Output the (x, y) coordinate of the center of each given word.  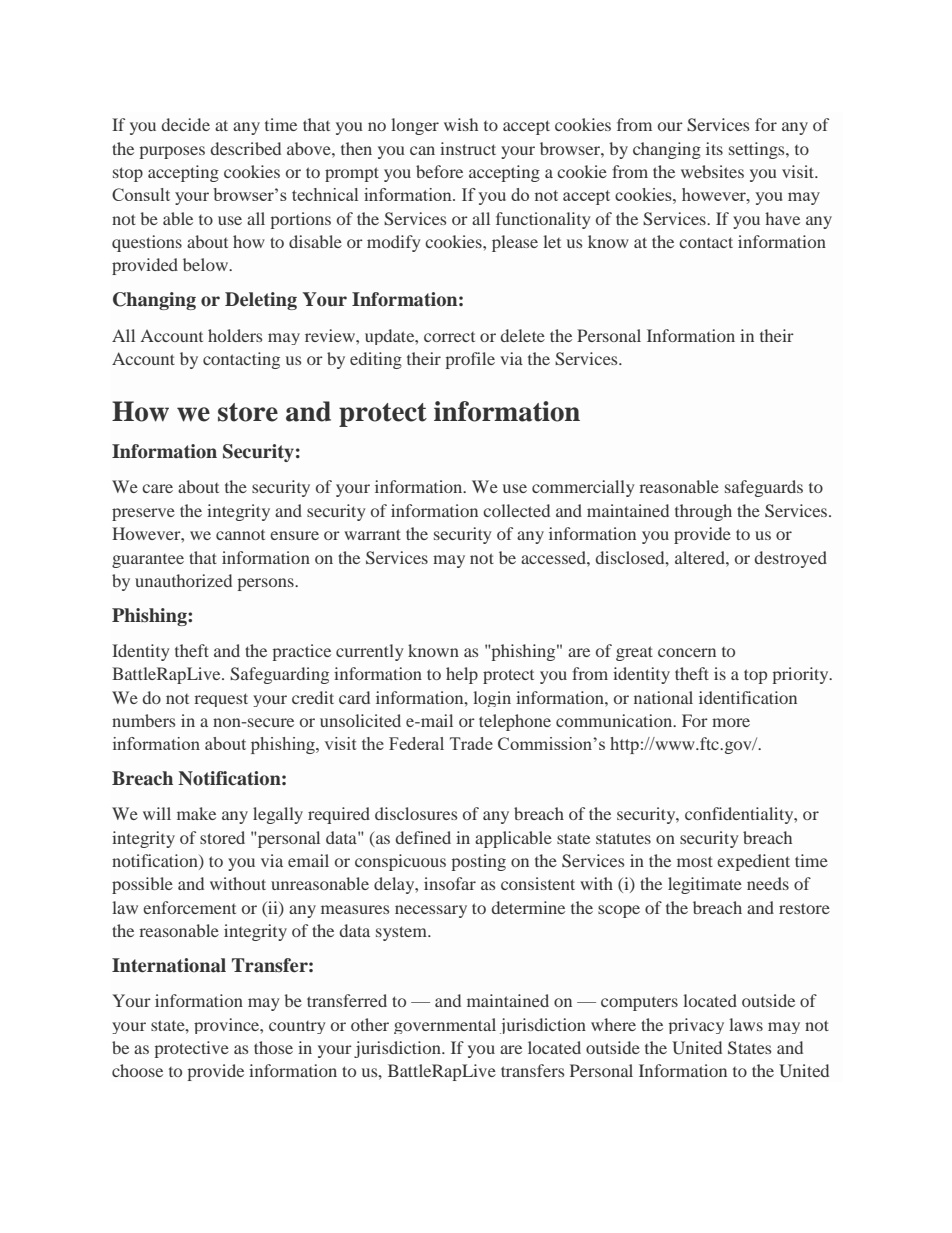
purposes (172, 152)
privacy (696, 1026)
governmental (445, 1026)
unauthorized (183, 580)
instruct (468, 148)
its (714, 148)
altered (701, 557)
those (273, 1047)
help (462, 675)
